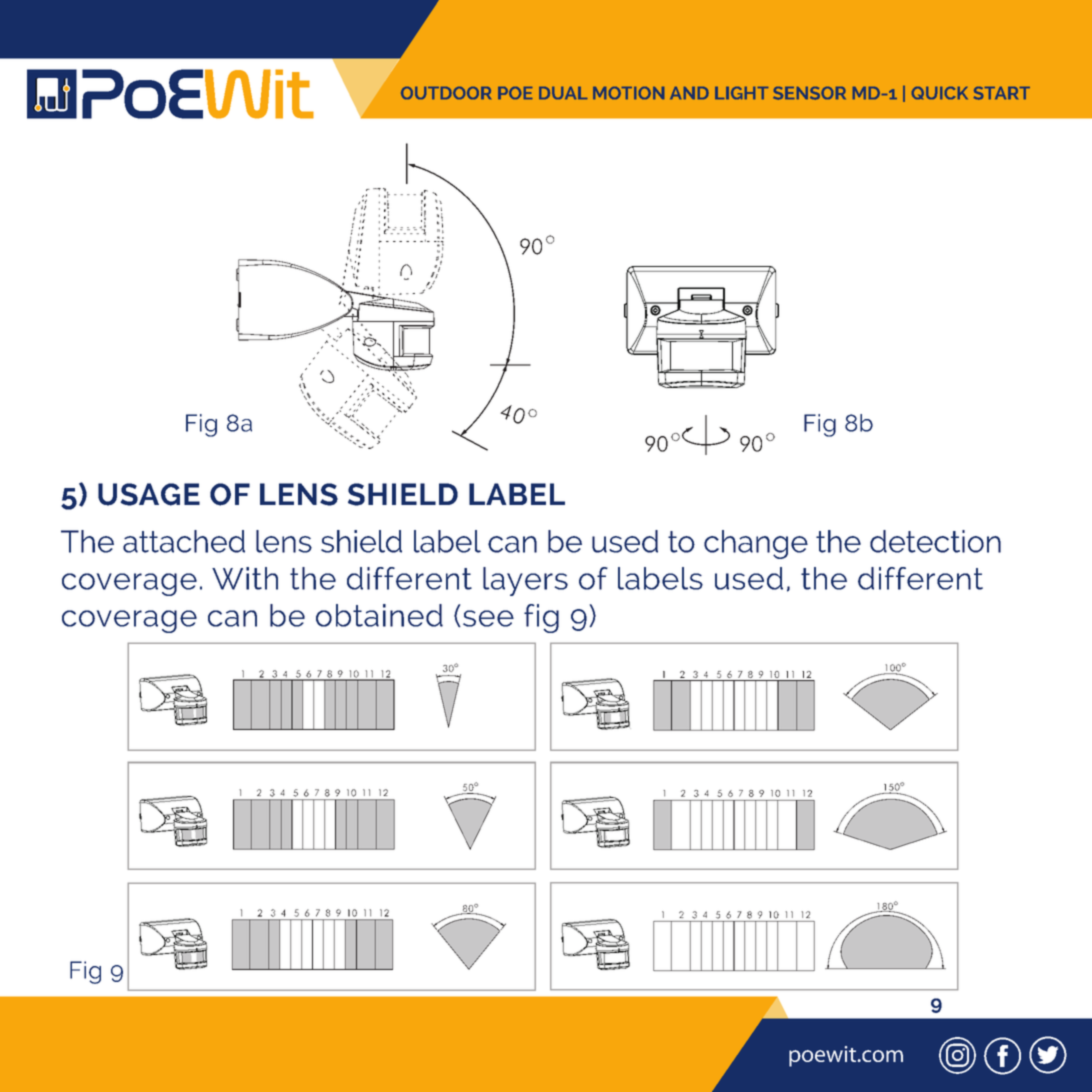  What do you see at coordinates (563, 93) in the page?
I see `DUAL` at bounding box center [563, 93].
